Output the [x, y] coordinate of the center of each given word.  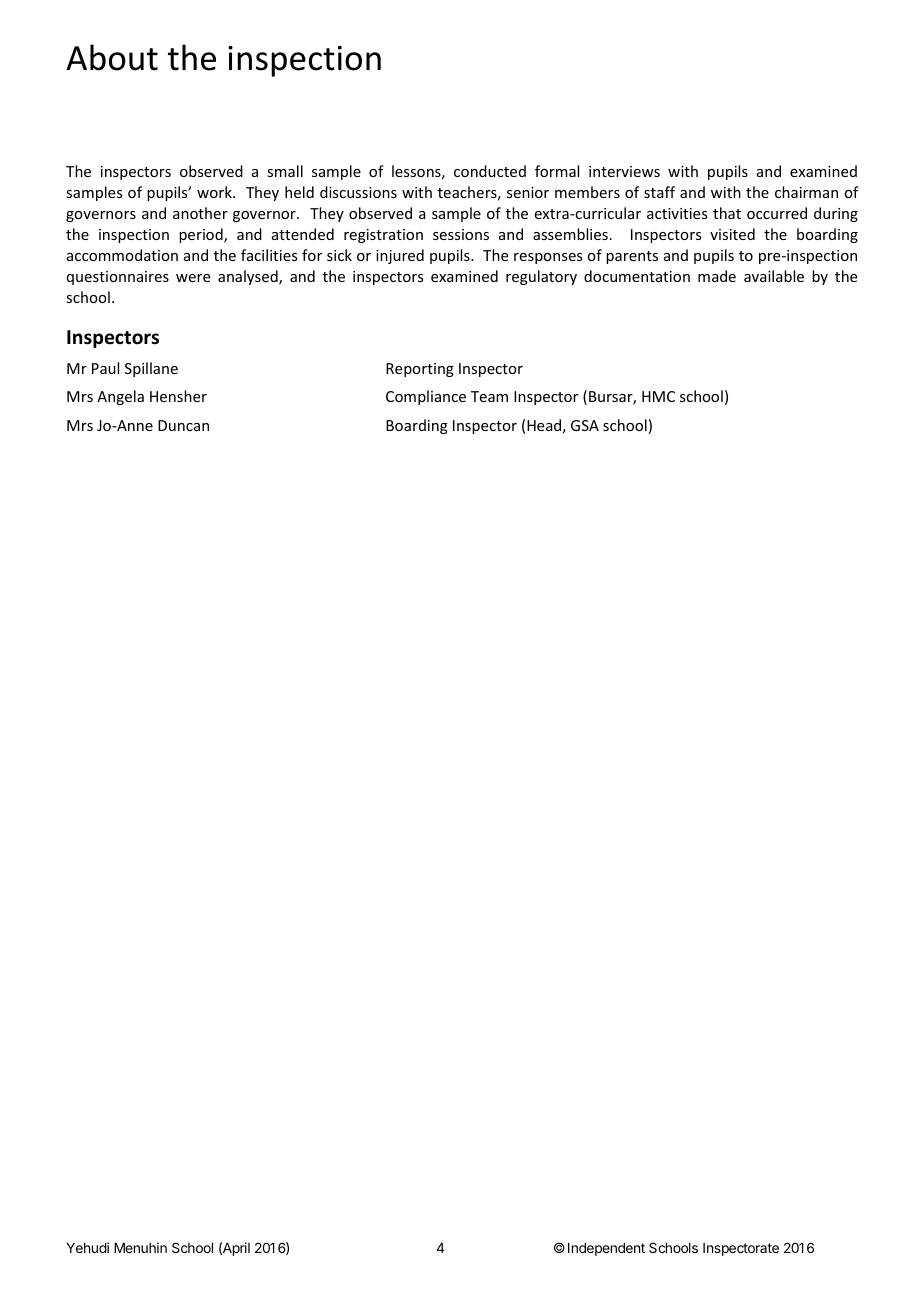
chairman [806, 192]
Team [489, 396]
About [112, 57]
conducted [490, 171]
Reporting [420, 370]
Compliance [426, 397]
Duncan [183, 425]
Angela [120, 397]
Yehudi [87, 1247]
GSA [585, 425]
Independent [606, 1249]
